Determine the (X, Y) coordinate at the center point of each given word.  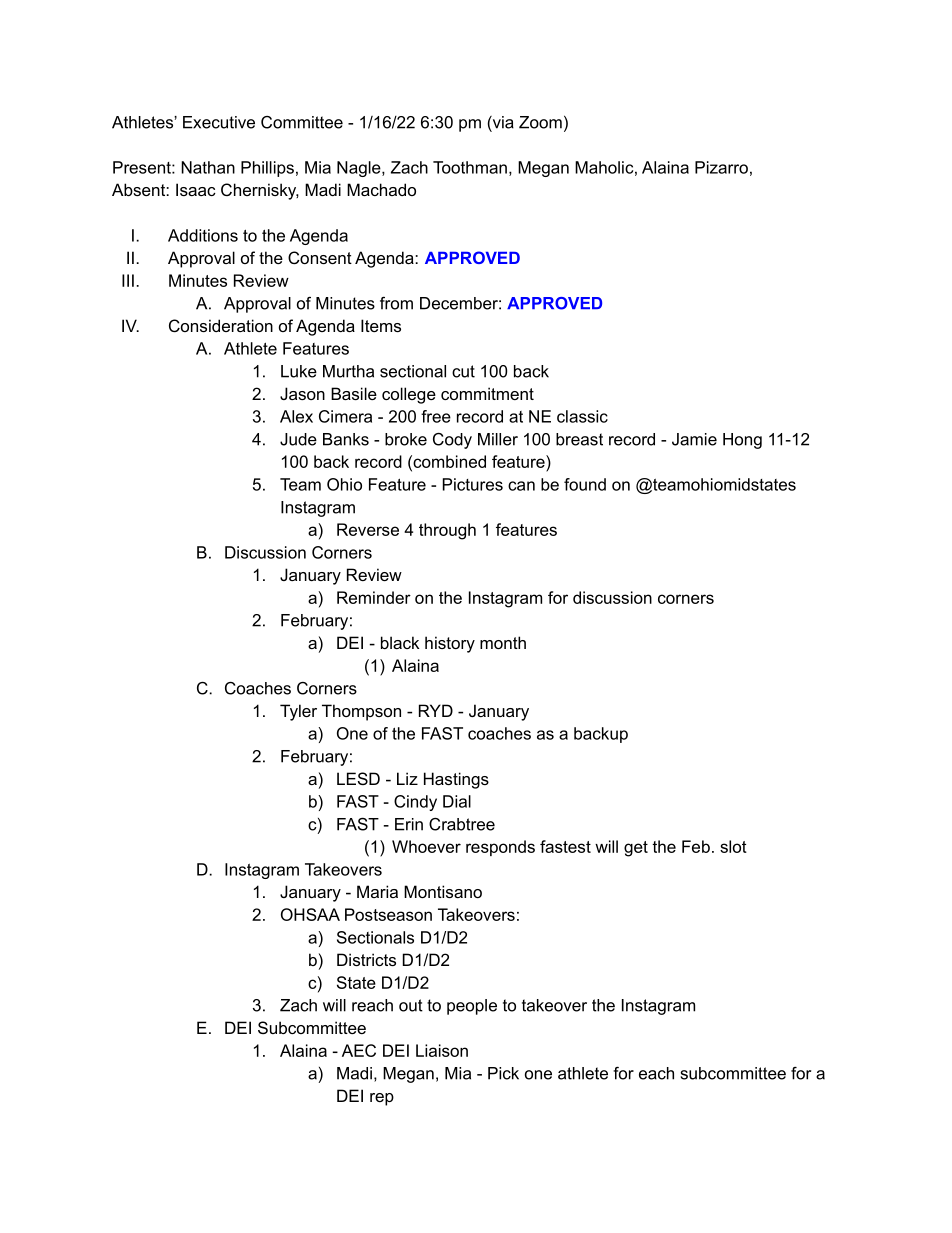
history (450, 644)
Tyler (298, 712)
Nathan (208, 167)
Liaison (442, 1050)
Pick (503, 1073)
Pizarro (721, 167)
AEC (359, 1050)
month (503, 642)
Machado (381, 189)
